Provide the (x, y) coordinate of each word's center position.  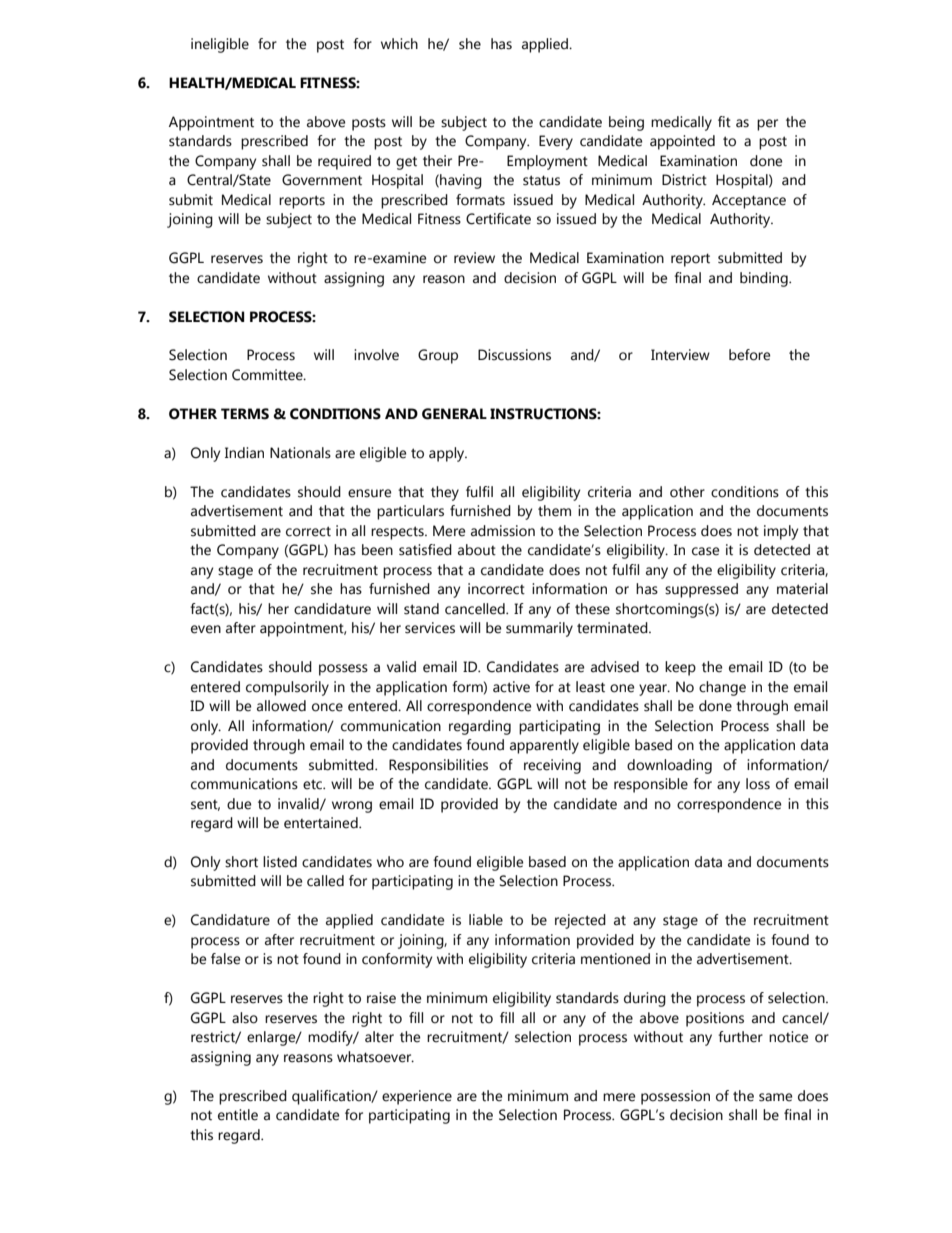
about (477, 550)
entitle (238, 1115)
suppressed (701, 590)
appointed (682, 142)
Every (556, 142)
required (344, 162)
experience (417, 1097)
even (206, 629)
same (775, 1097)
